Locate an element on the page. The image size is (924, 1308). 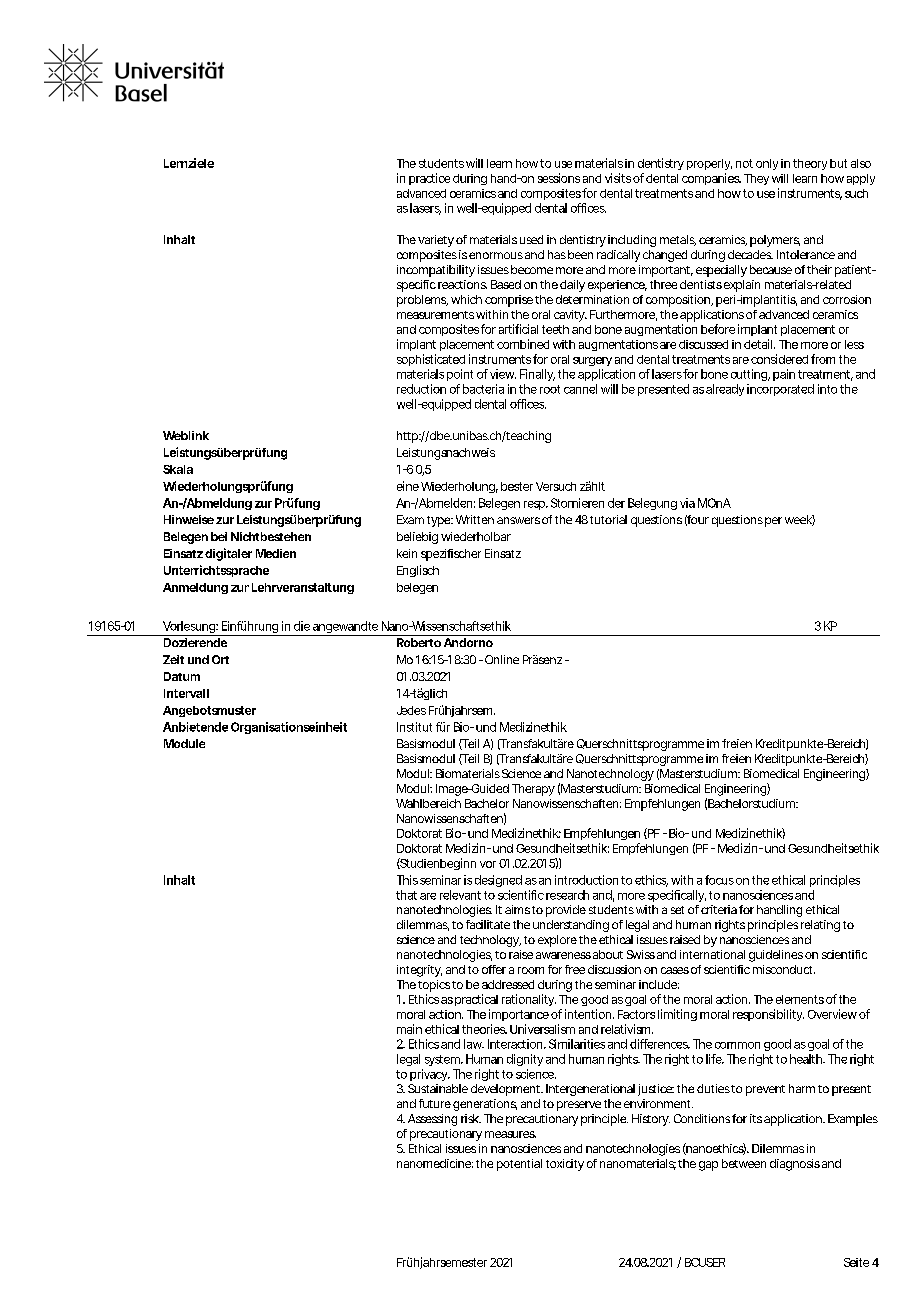
potential is located at coordinates (519, 1165).
